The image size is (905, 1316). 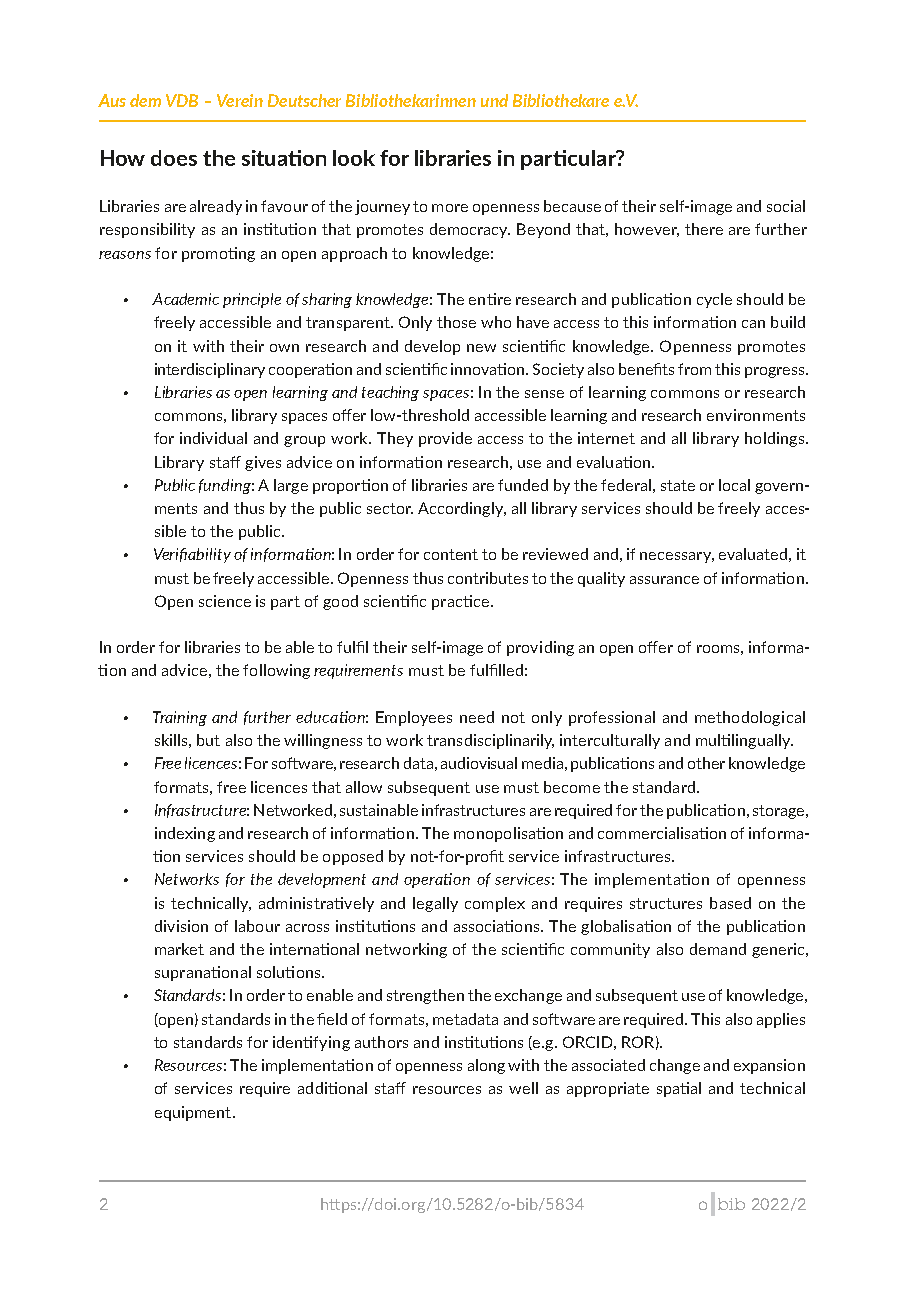 What do you see at coordinates (786, 206) in the screenshot?
I see `social` at bounding box center [786, 206].
